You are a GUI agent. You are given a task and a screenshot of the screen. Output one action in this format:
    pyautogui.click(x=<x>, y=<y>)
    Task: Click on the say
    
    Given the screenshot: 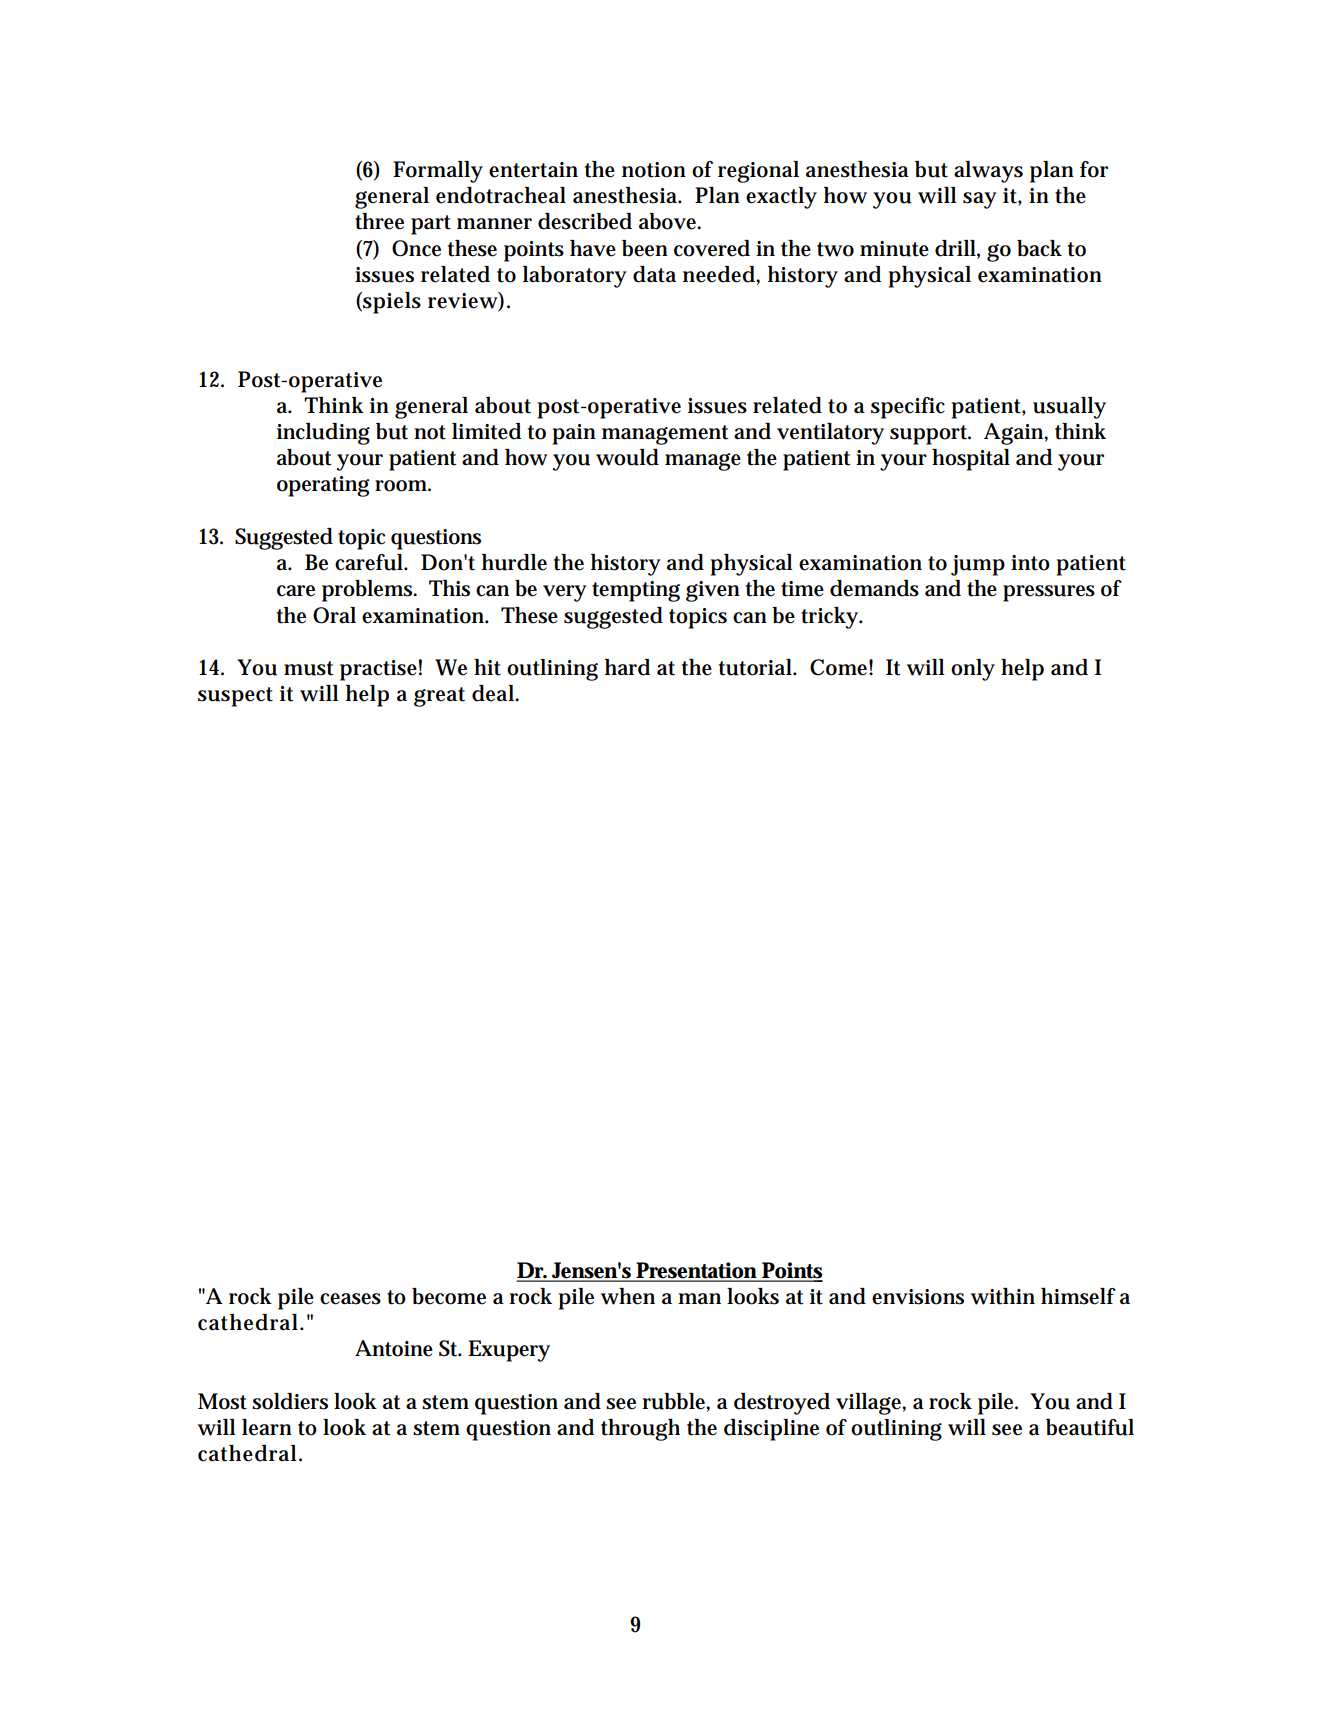 What is the action you would take?
    pyautogui.click(x=979, y=200)
